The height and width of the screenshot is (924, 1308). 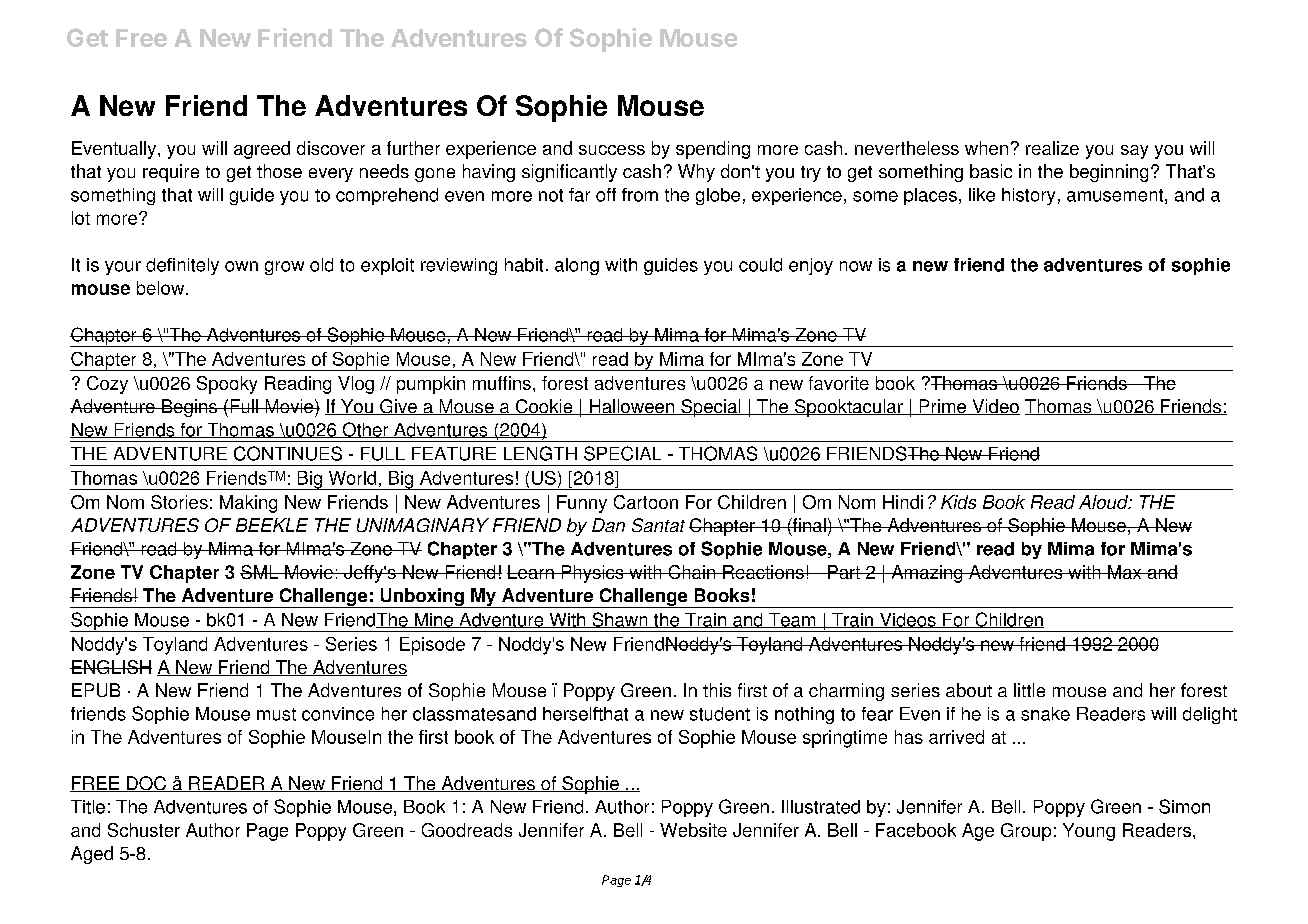 What do you see at coordinates (631, 407) in the screenshot?
I see `Halloween` at bounding box center [631, 407].
